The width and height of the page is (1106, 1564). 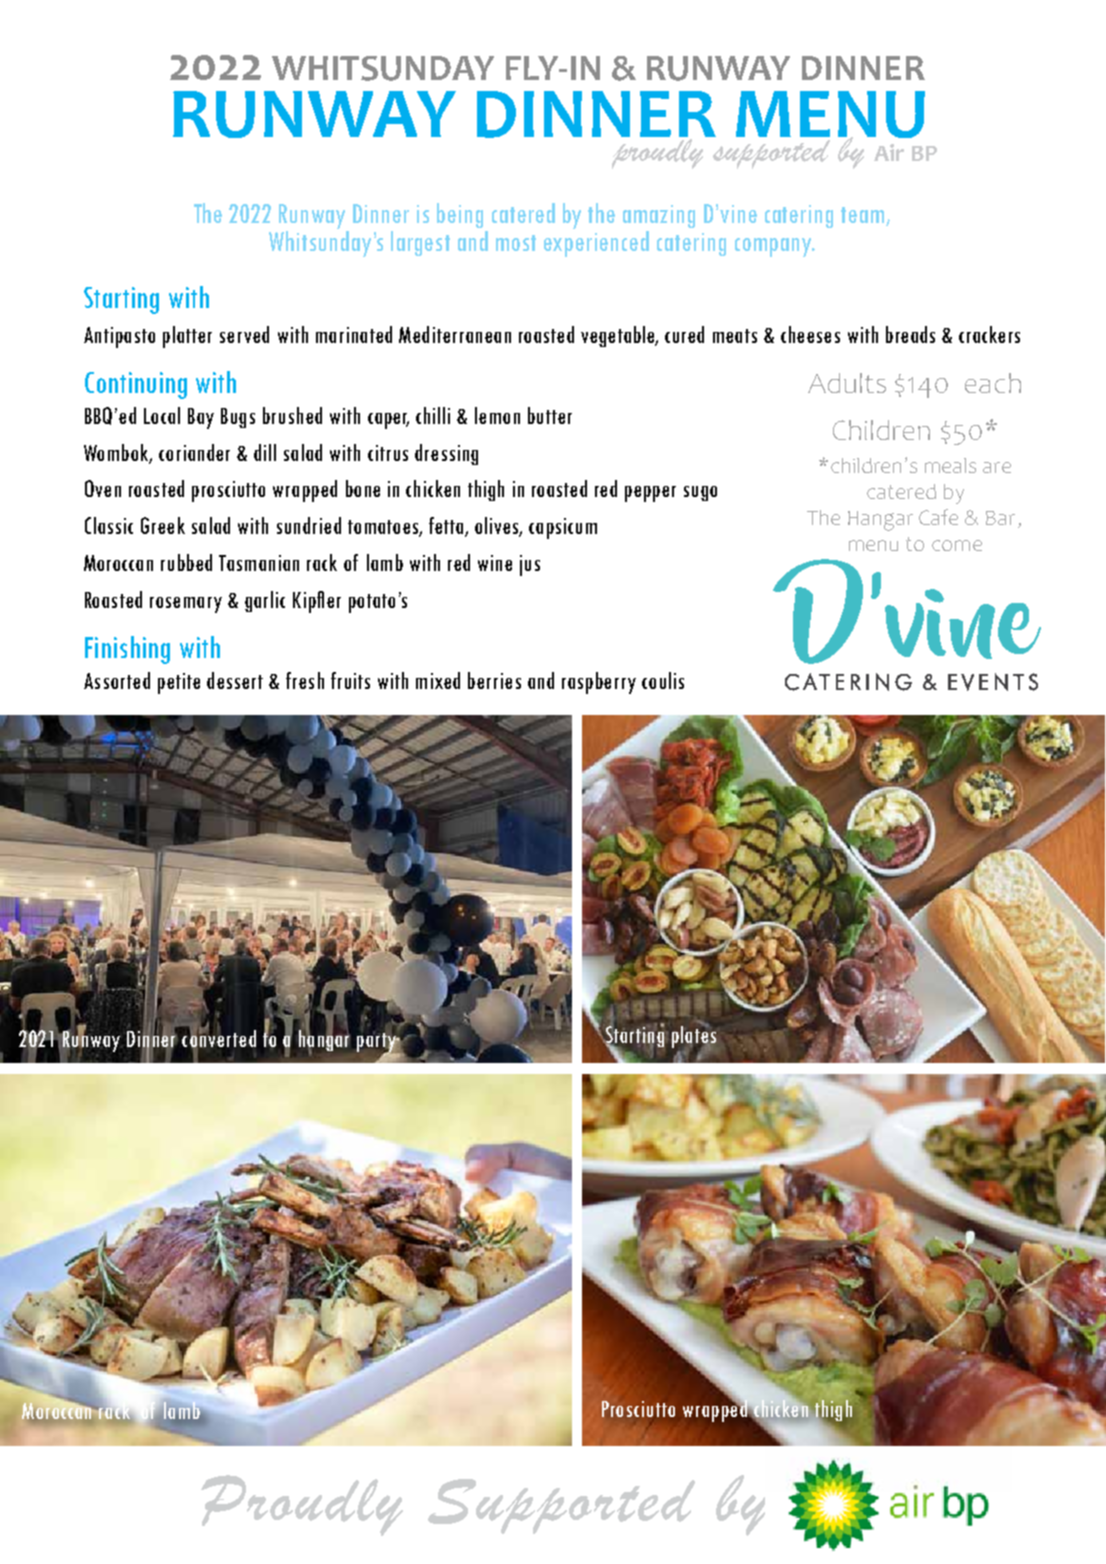 I want to click on Air, so click(x=889, y=152).
